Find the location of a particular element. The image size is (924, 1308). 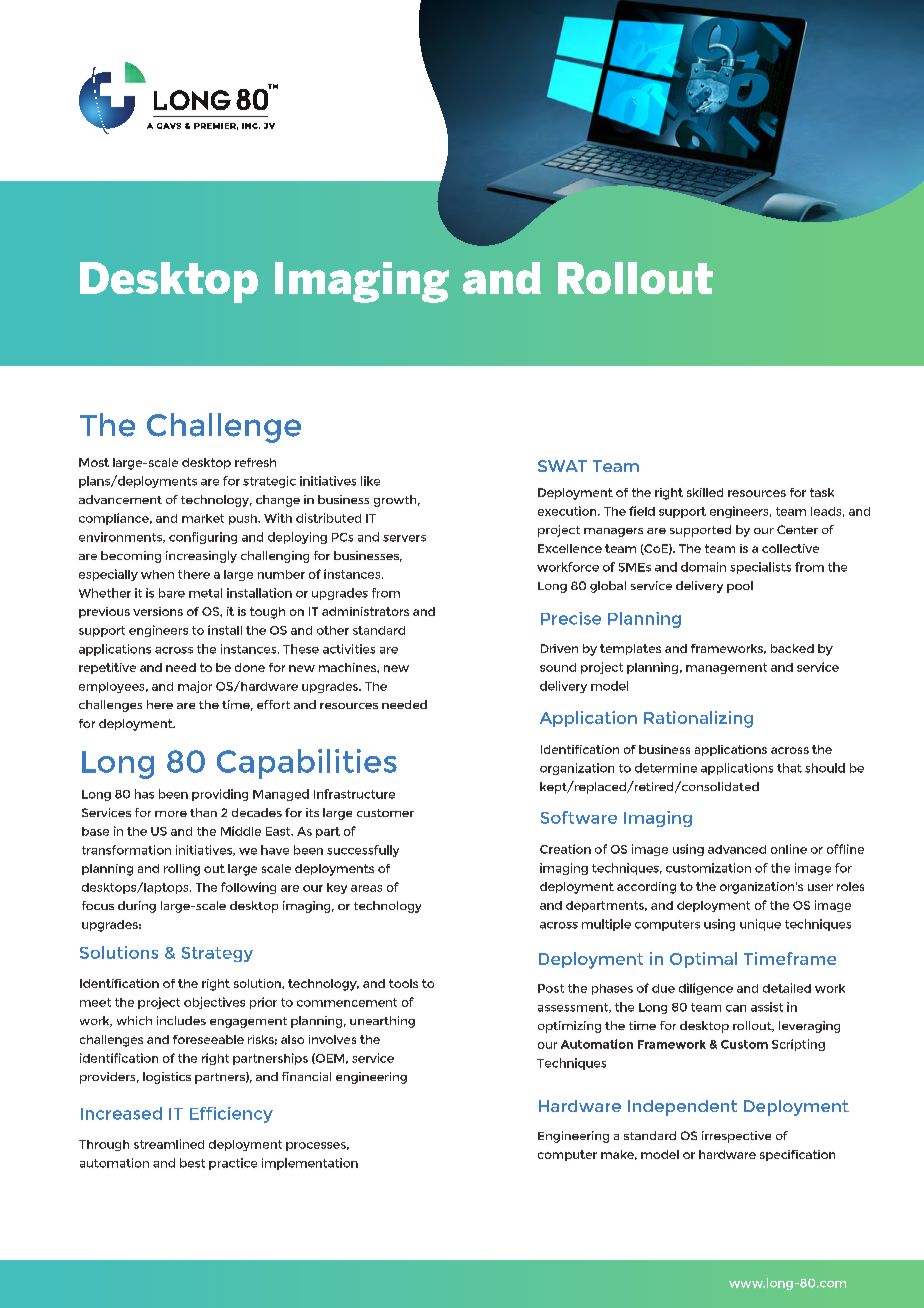

SWAT is located at coordinates (562, 466).
